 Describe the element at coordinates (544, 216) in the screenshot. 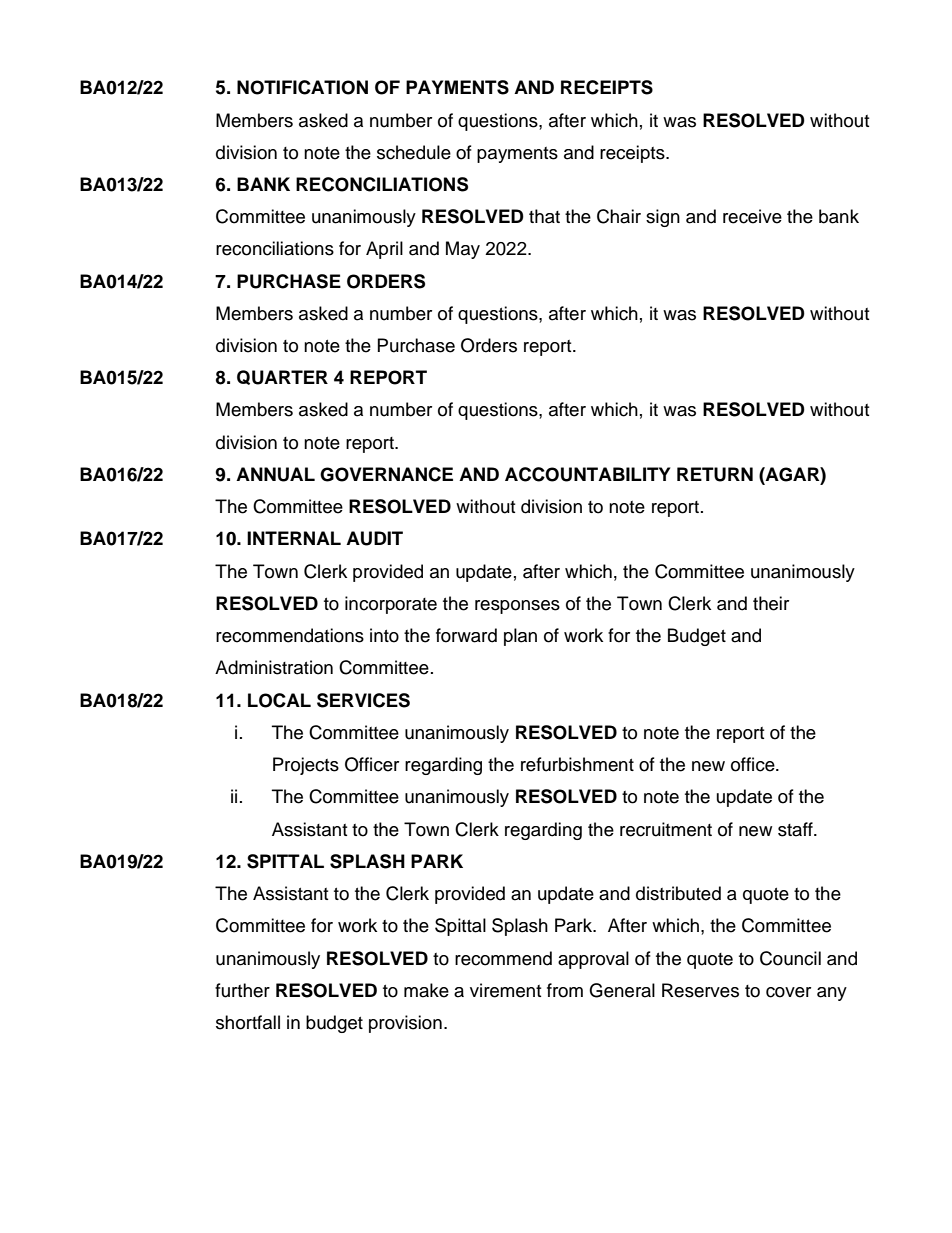

I see `that` at that location.
